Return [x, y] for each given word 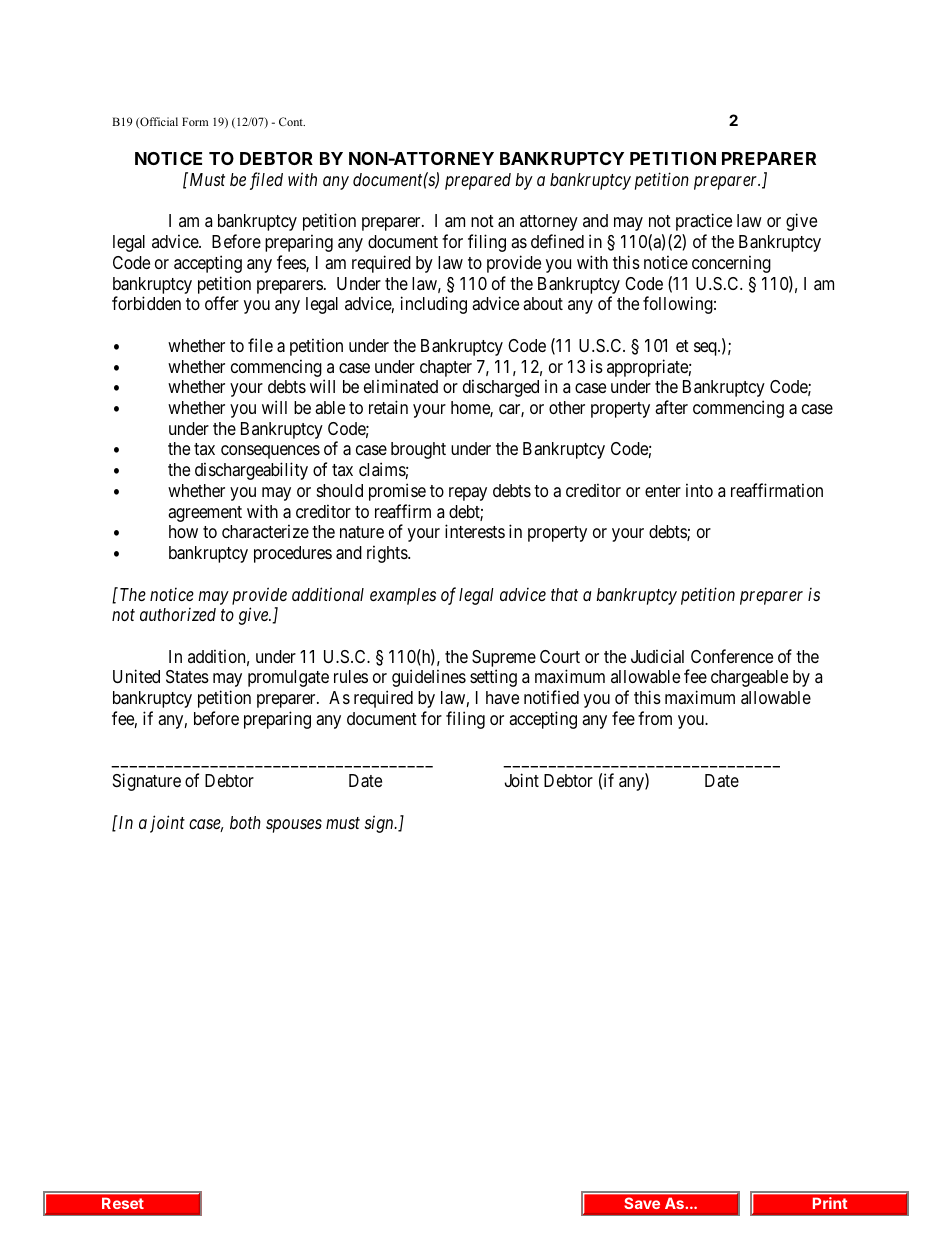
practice [704, 222]
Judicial [657, 656]
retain [388, 407]
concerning [731, 264]
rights [388, 554]
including [434, 305]
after [671, 407]
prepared [478, 181]
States [187, 676]
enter [663, 491]
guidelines [429, 678]
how [183, 531]
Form [195, 121]
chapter [446, 368]
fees [292, 263]
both [245, 822]
